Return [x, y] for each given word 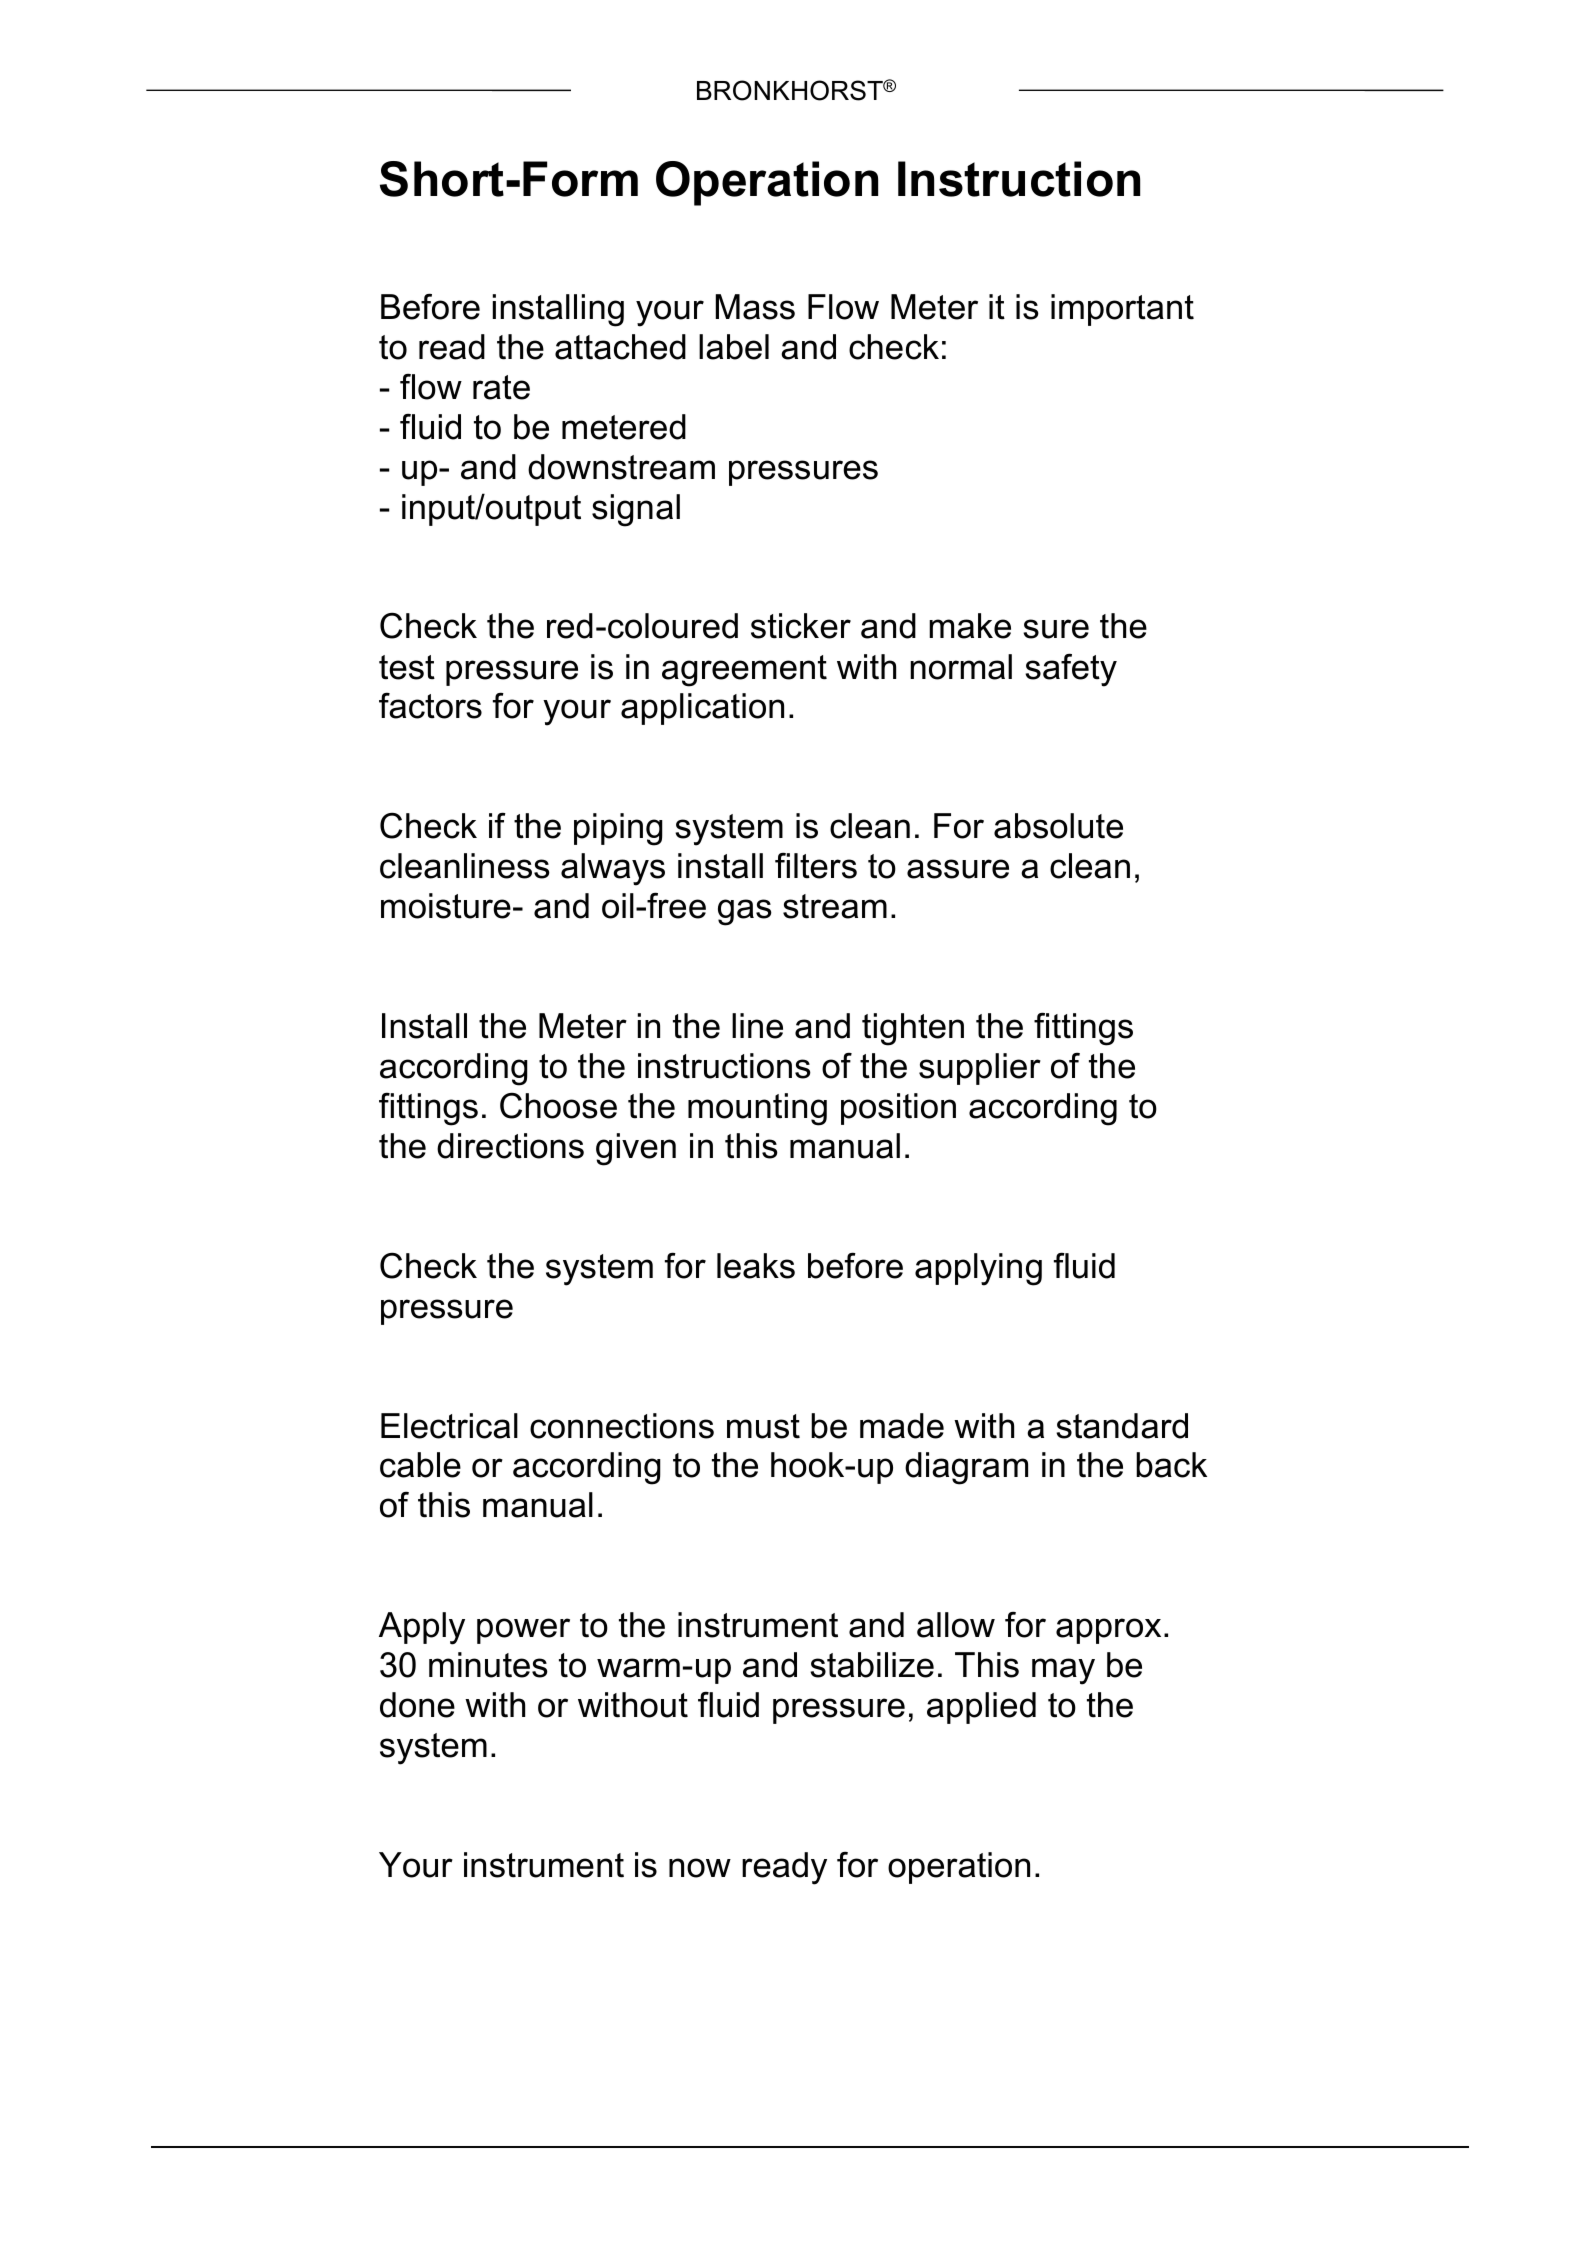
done [417, 1705]
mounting [757, 1109]
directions [510, 1146]
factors [430, 706]
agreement [744, 671]
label [734, 347]
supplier [980, 1069]
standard [1122, 1426]
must [763, 1426]
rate [501, 387]
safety [1071, 670]
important [1122, 310]
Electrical [449, 1426]
